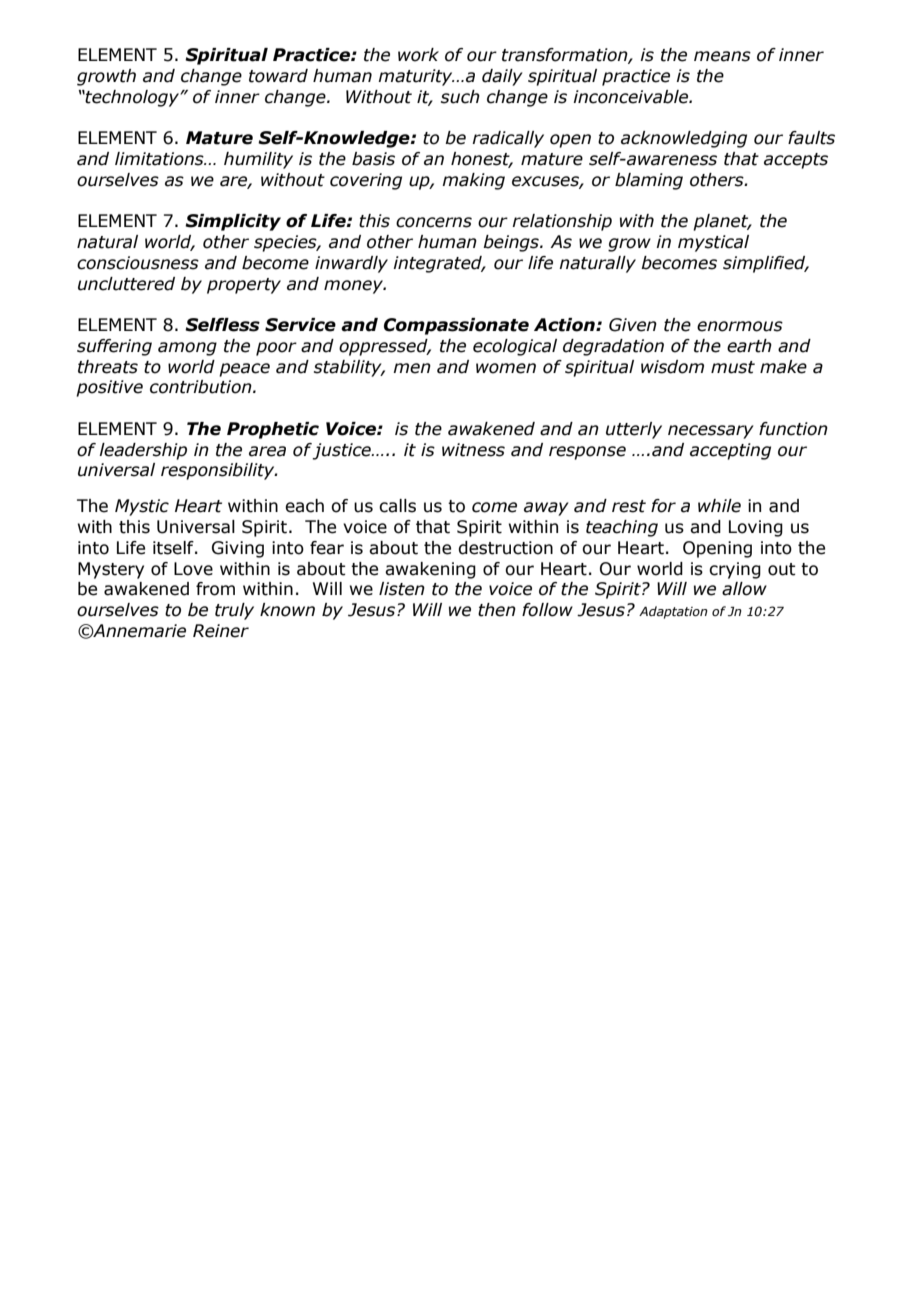  What do you see at coordinates (497, 610) in the document?
I see `then` at bounding box center [497, 610].
